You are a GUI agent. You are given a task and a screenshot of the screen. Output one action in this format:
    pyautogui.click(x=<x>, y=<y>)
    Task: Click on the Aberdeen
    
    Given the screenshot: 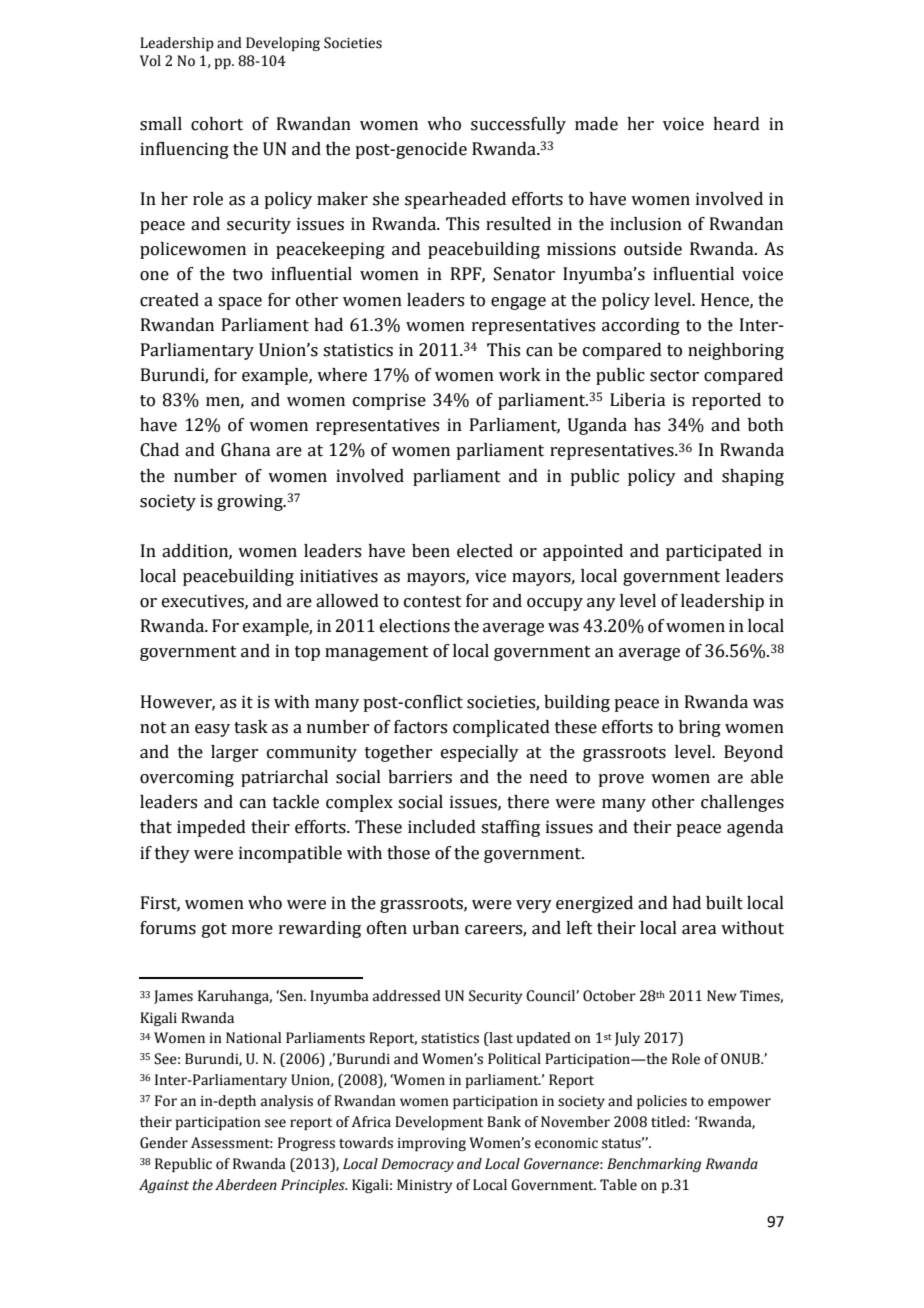 What is the action you would take?
    pyautogui.click(x=246, y=1185)
